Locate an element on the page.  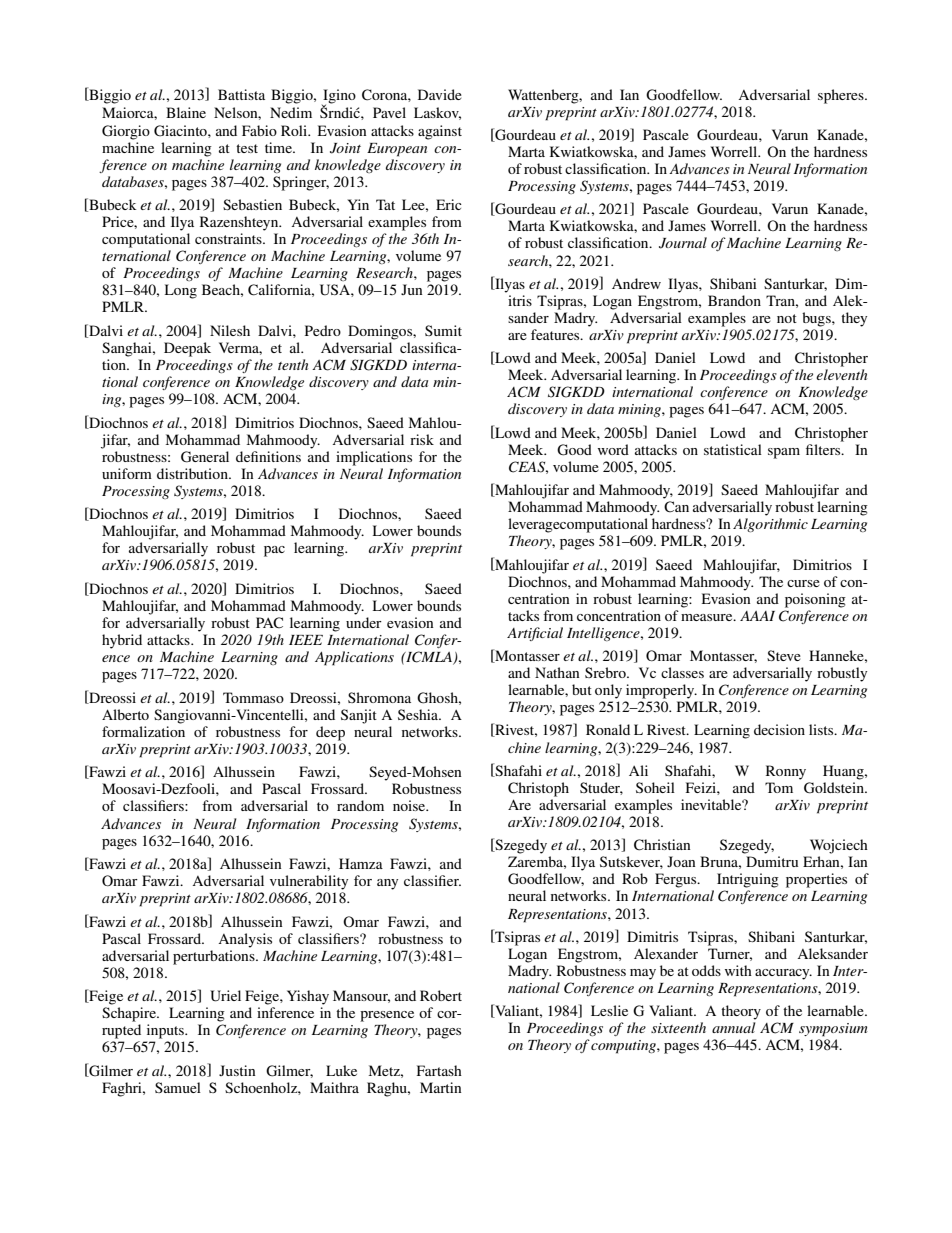
annual is located at coordinates (734, 1027).
